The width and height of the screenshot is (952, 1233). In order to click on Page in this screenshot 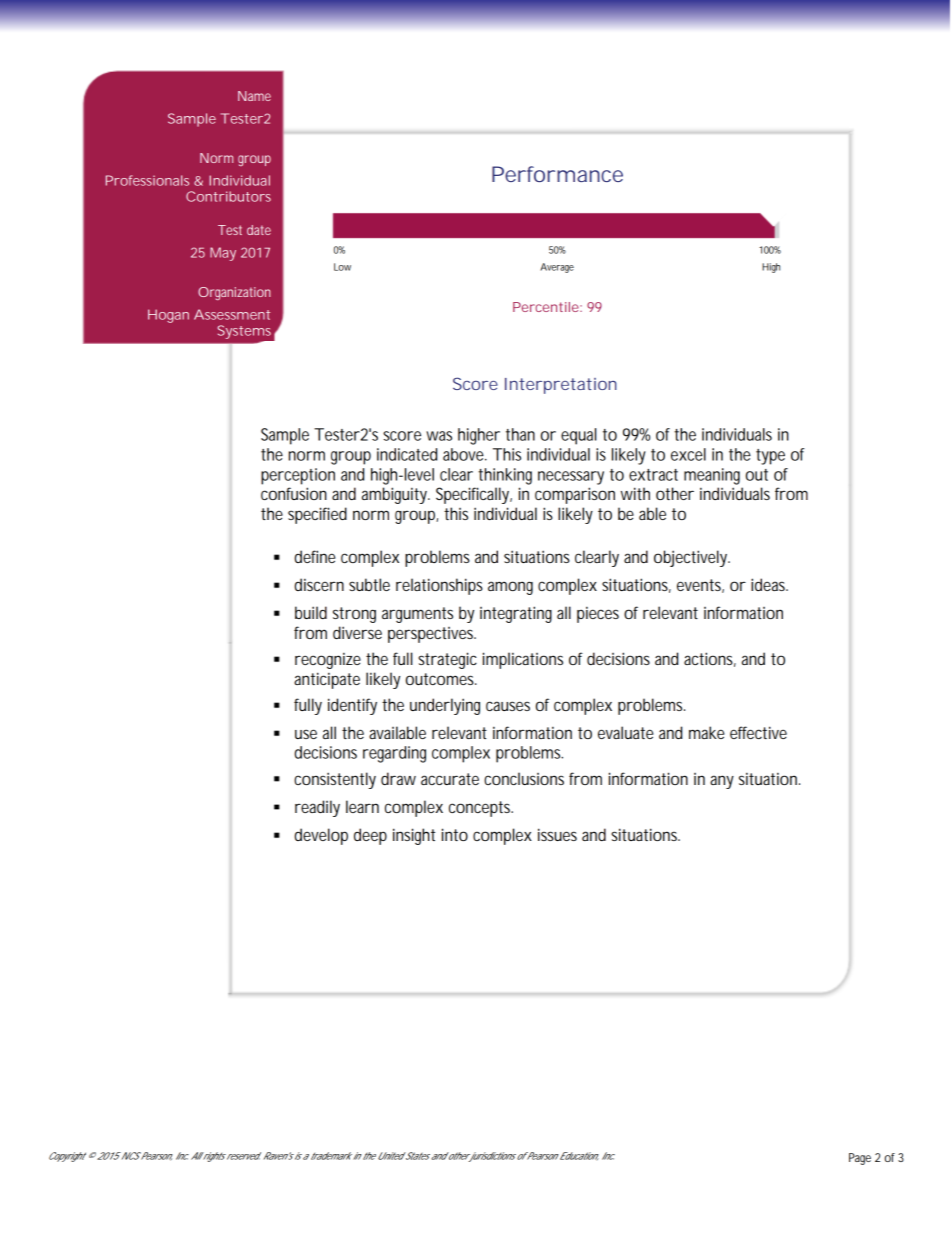, I will do `click(860, 1159)`.
